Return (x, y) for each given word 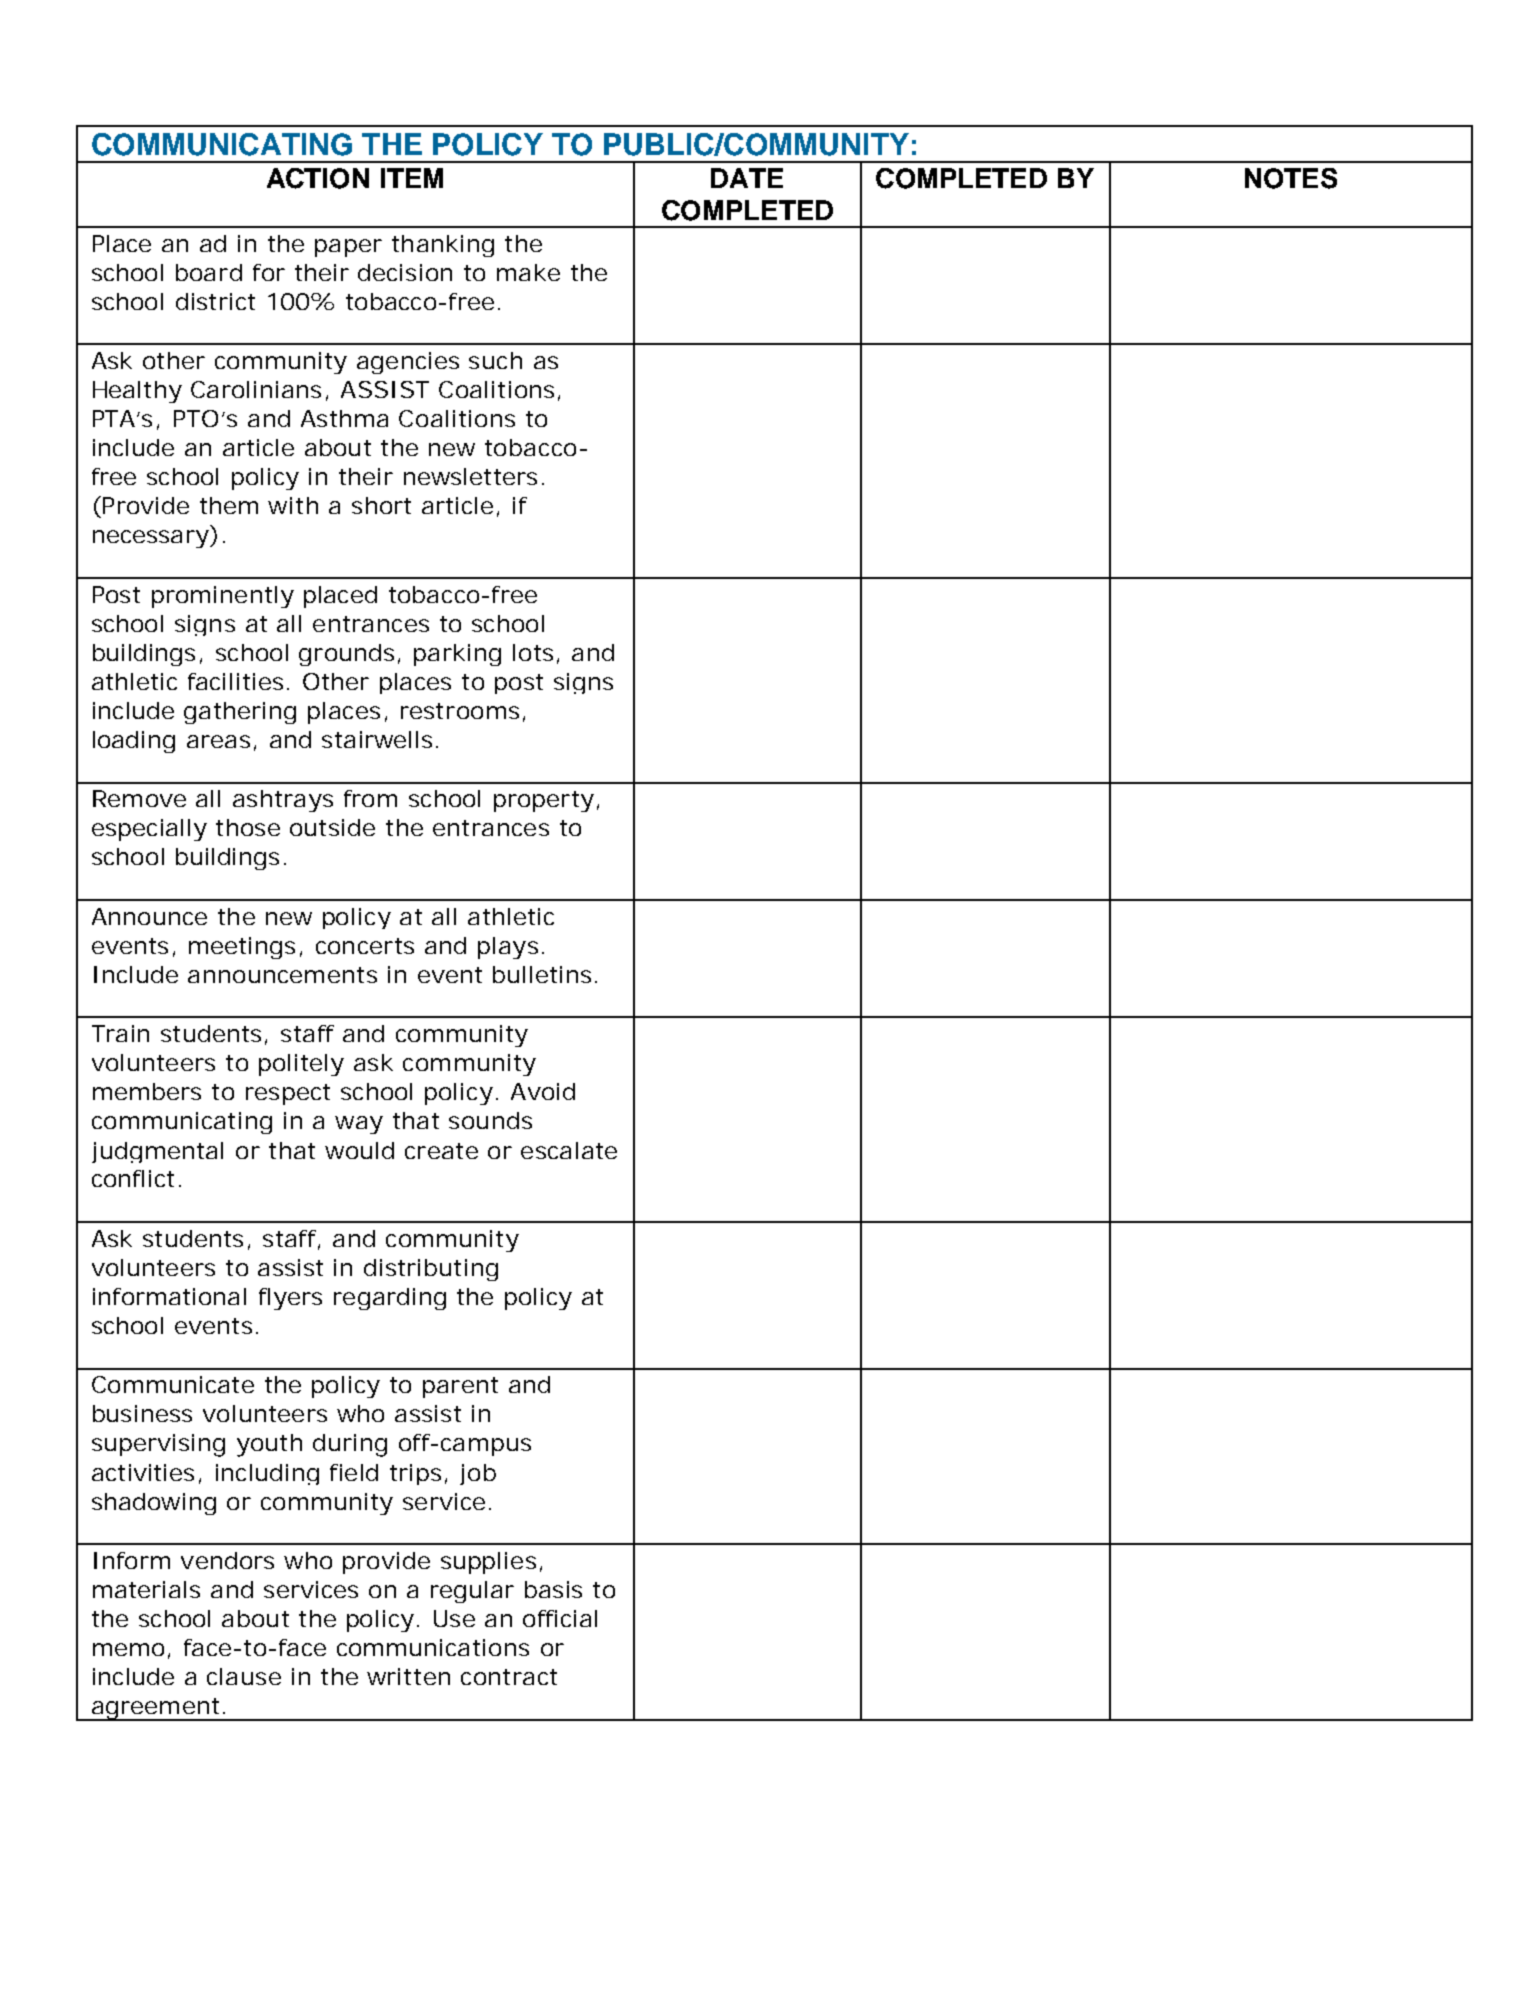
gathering (240, 713)
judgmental (157, 1152)
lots (533, 652)
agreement (154, 1709)
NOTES (1291, 178)
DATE (747, 178)
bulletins (542, 974)
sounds (490, 1120)
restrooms (460, 711)
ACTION (318, 178)
